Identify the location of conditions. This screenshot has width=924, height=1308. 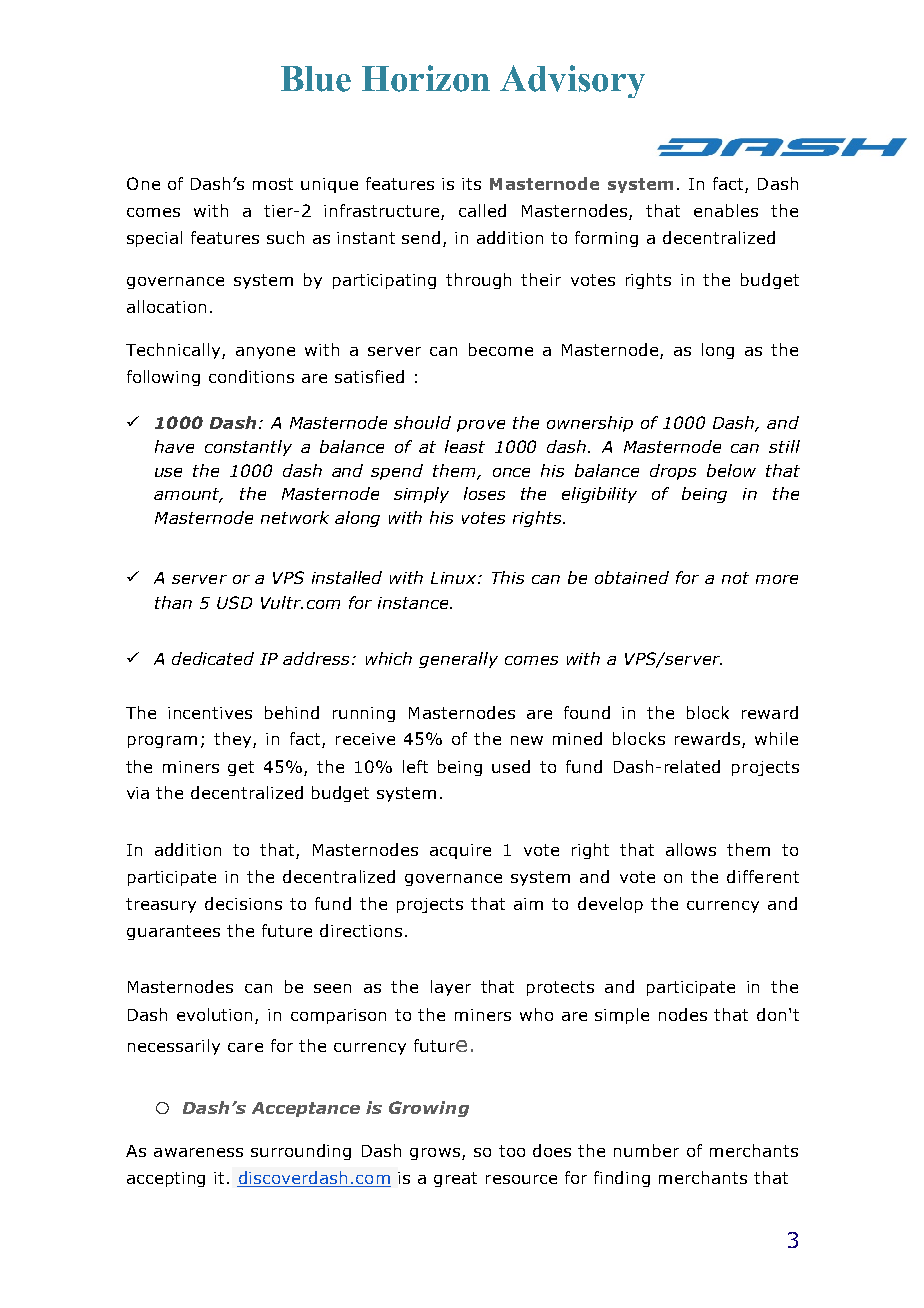
(251, 376).
